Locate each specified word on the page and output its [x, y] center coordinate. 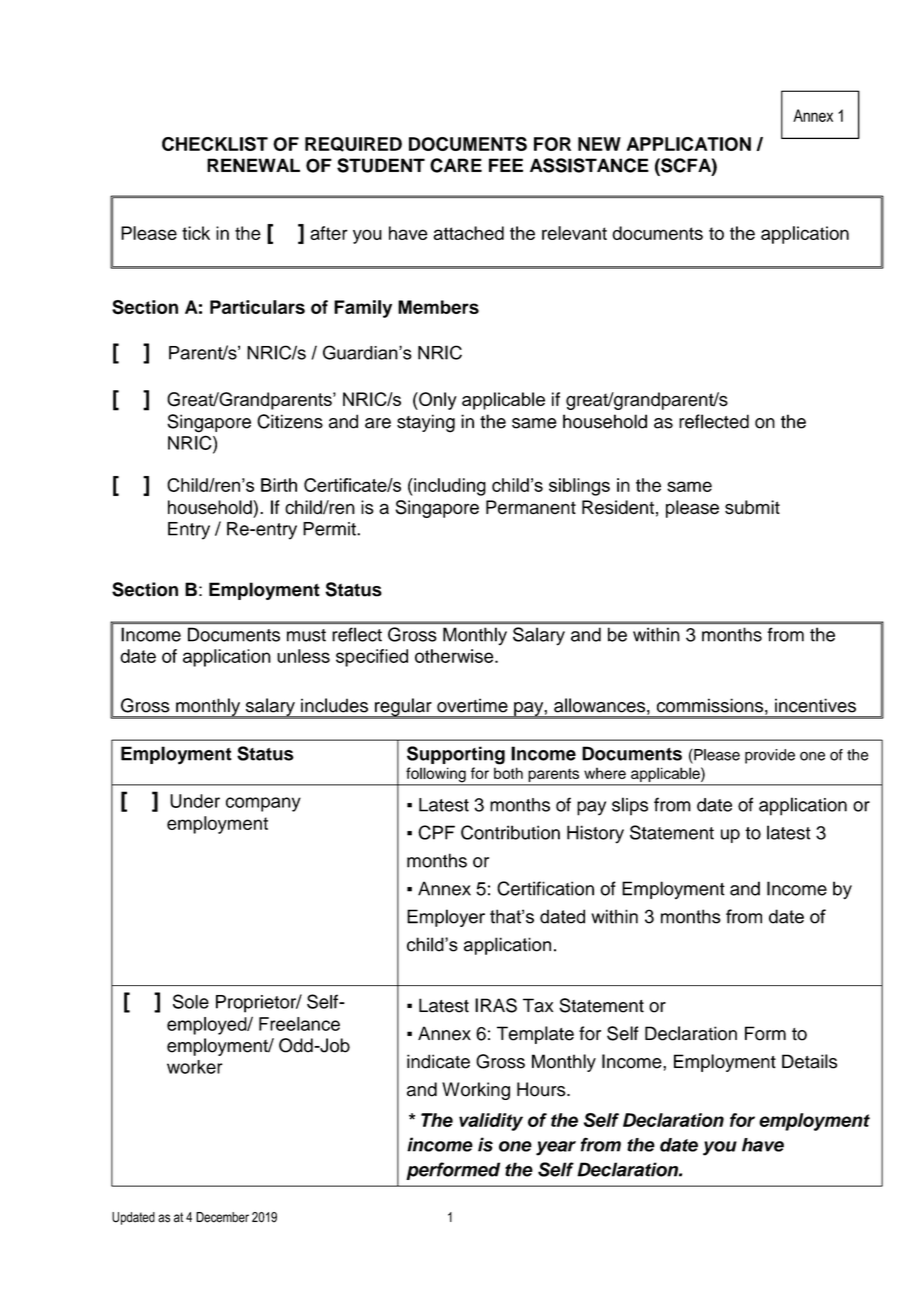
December [222, 1217]
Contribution [510, 832]
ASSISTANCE [589, 165]
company [263, 804]
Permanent [531, 507]
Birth [279, 485]
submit [752, 507]
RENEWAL [253, 165]
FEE [506, 165]
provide [770, 756]
